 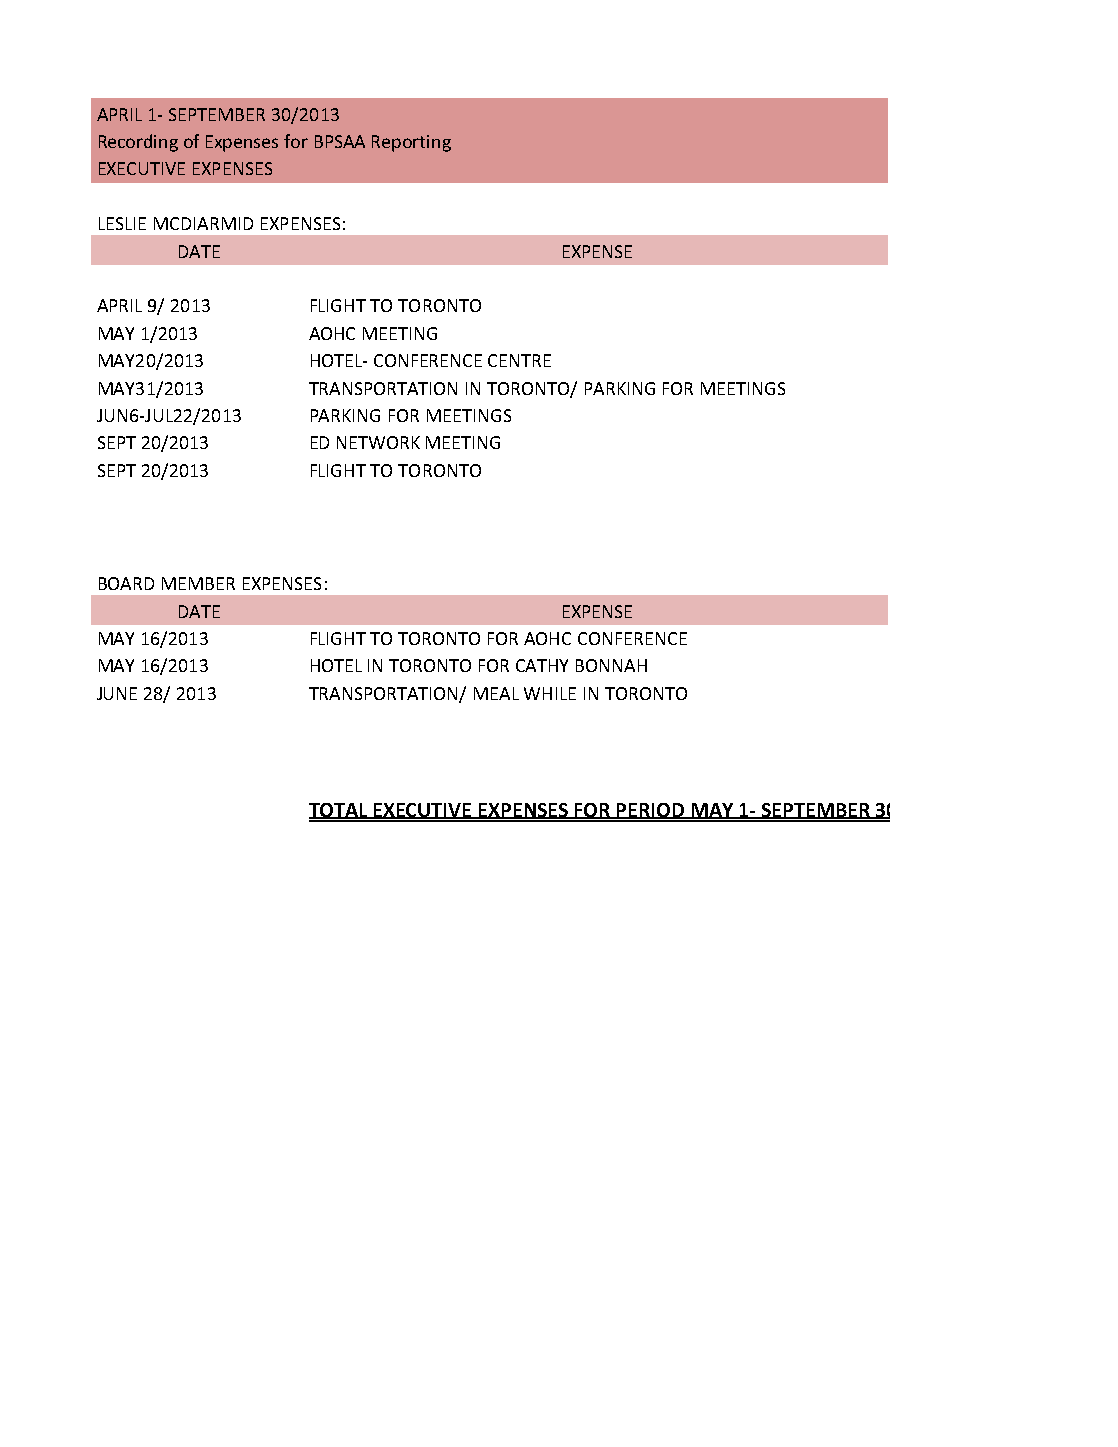 I want to click on JUNE, so click(x=117, y=693).
